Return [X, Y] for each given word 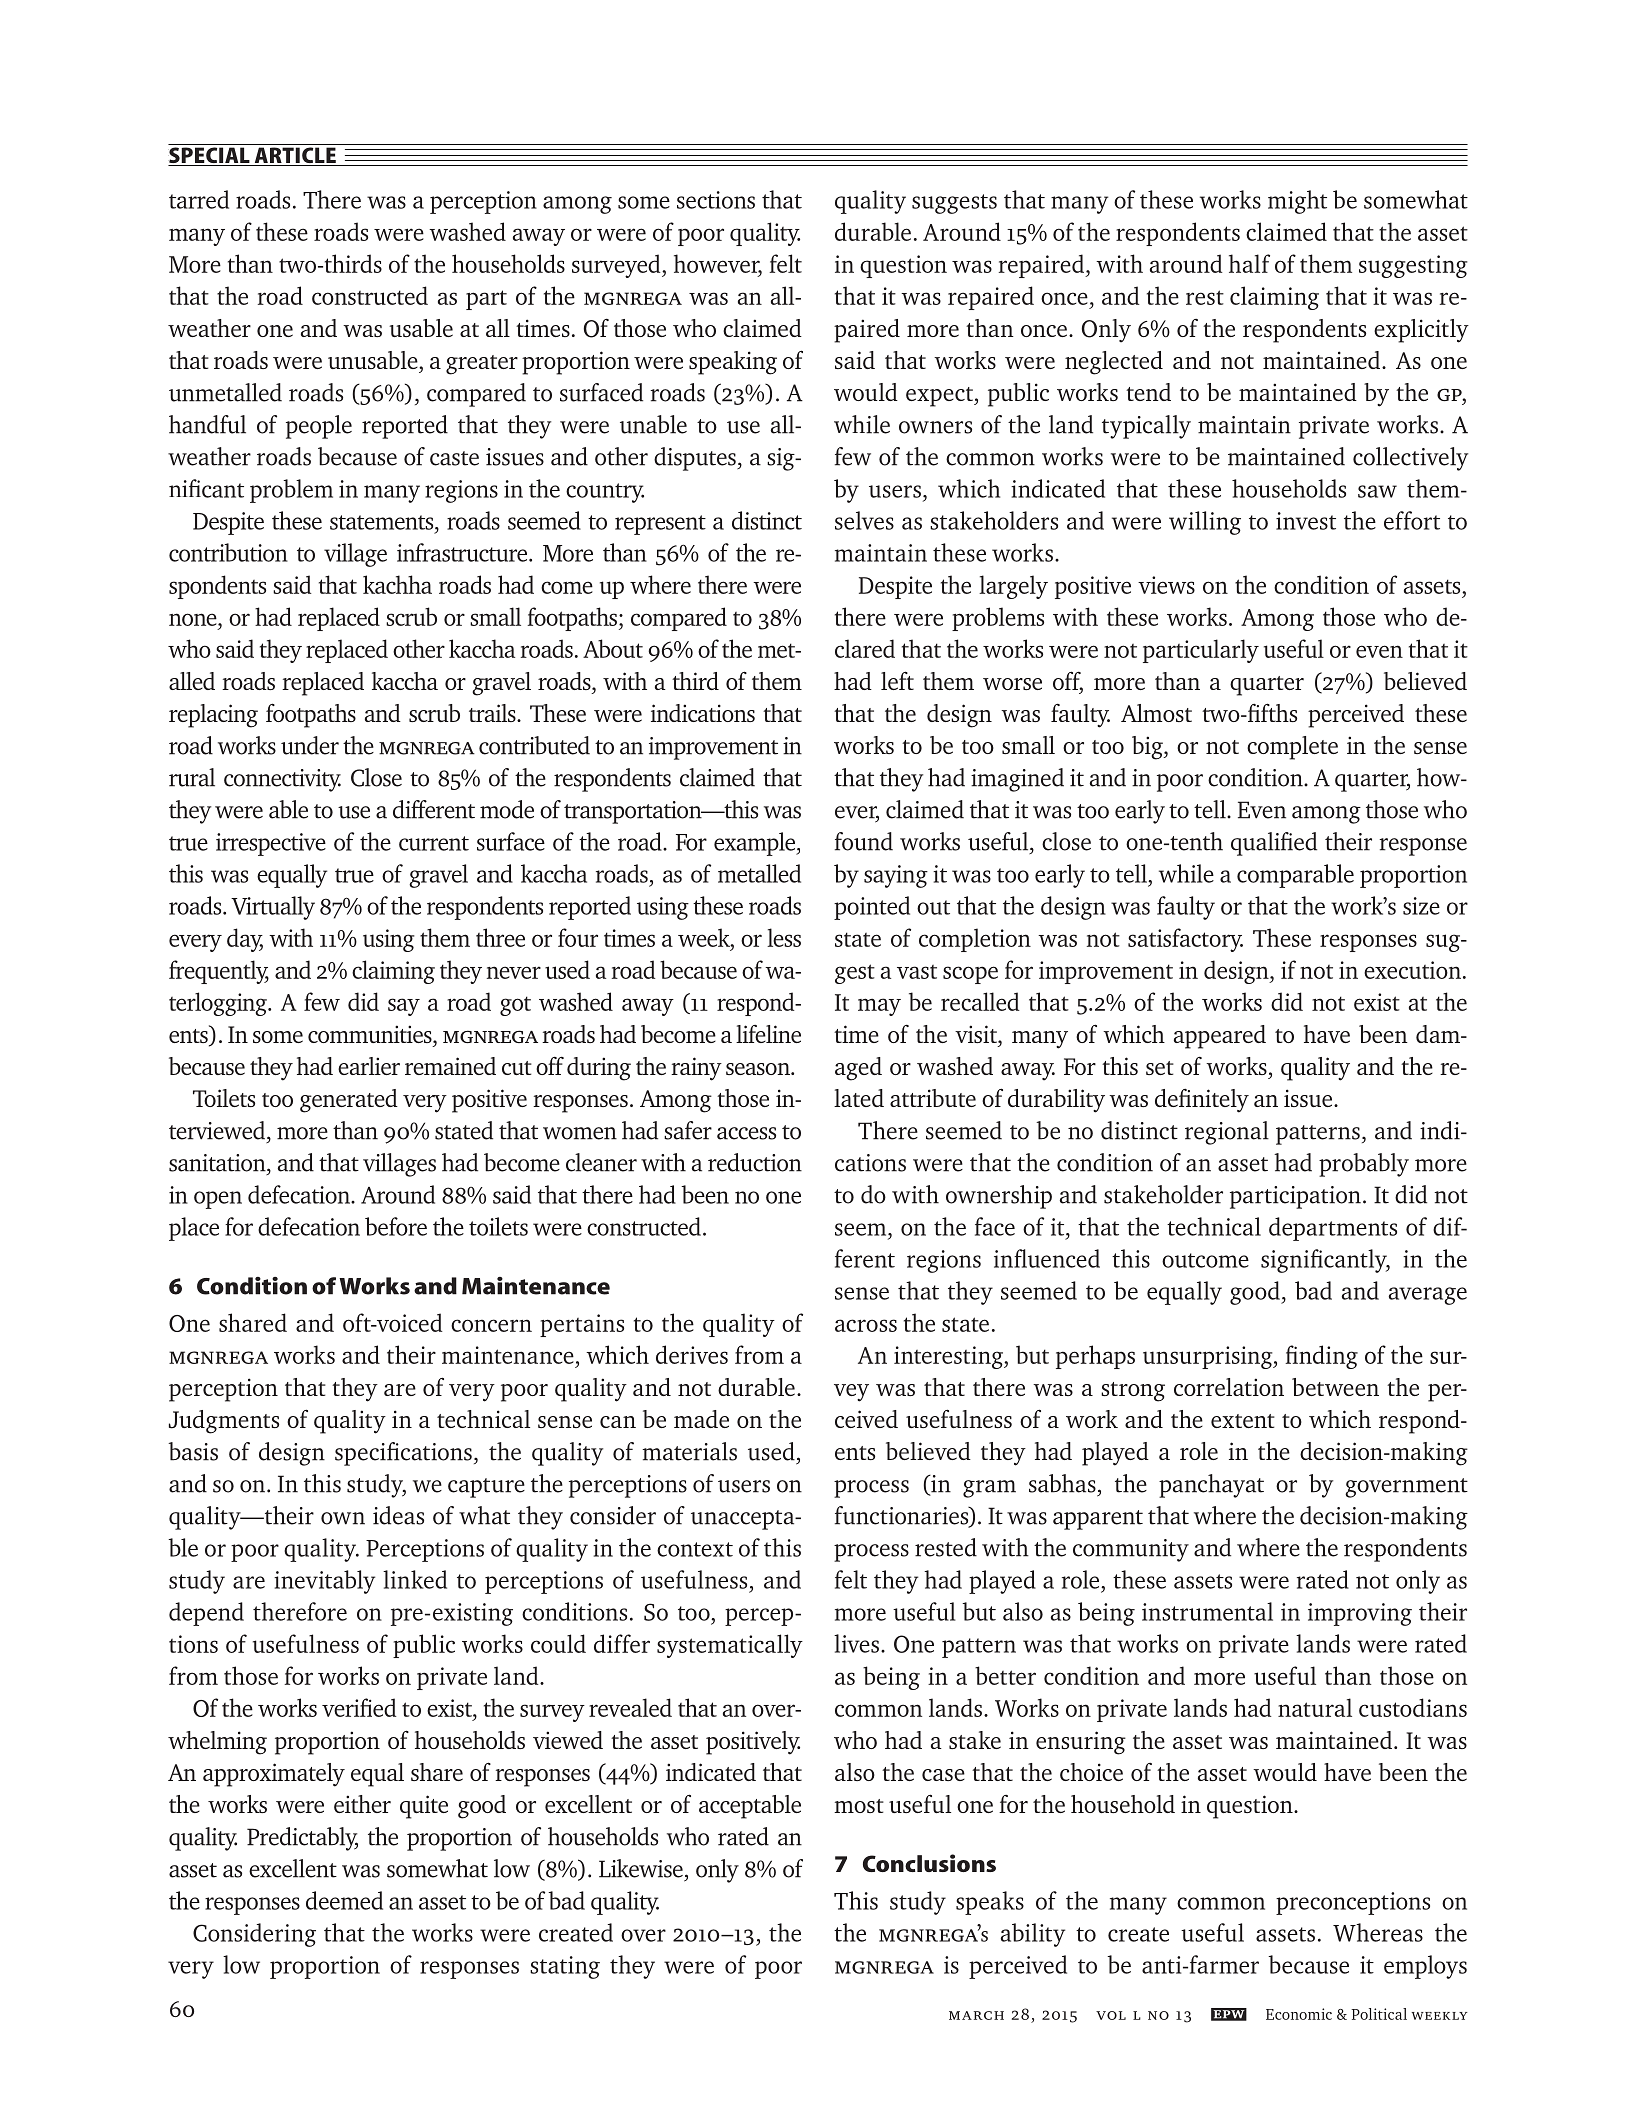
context [695, 1549]
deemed [344, 1900]
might [1297, 202]
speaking [733, 363]
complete [1292, 748]
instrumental [1207, 1611]
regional [1227, 1133]
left [897, 680]
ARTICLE [295, 156]
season [759, 1069]
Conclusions [929, 1863]
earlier [369, 1066]
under [310, 745]
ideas [398, 1515]
